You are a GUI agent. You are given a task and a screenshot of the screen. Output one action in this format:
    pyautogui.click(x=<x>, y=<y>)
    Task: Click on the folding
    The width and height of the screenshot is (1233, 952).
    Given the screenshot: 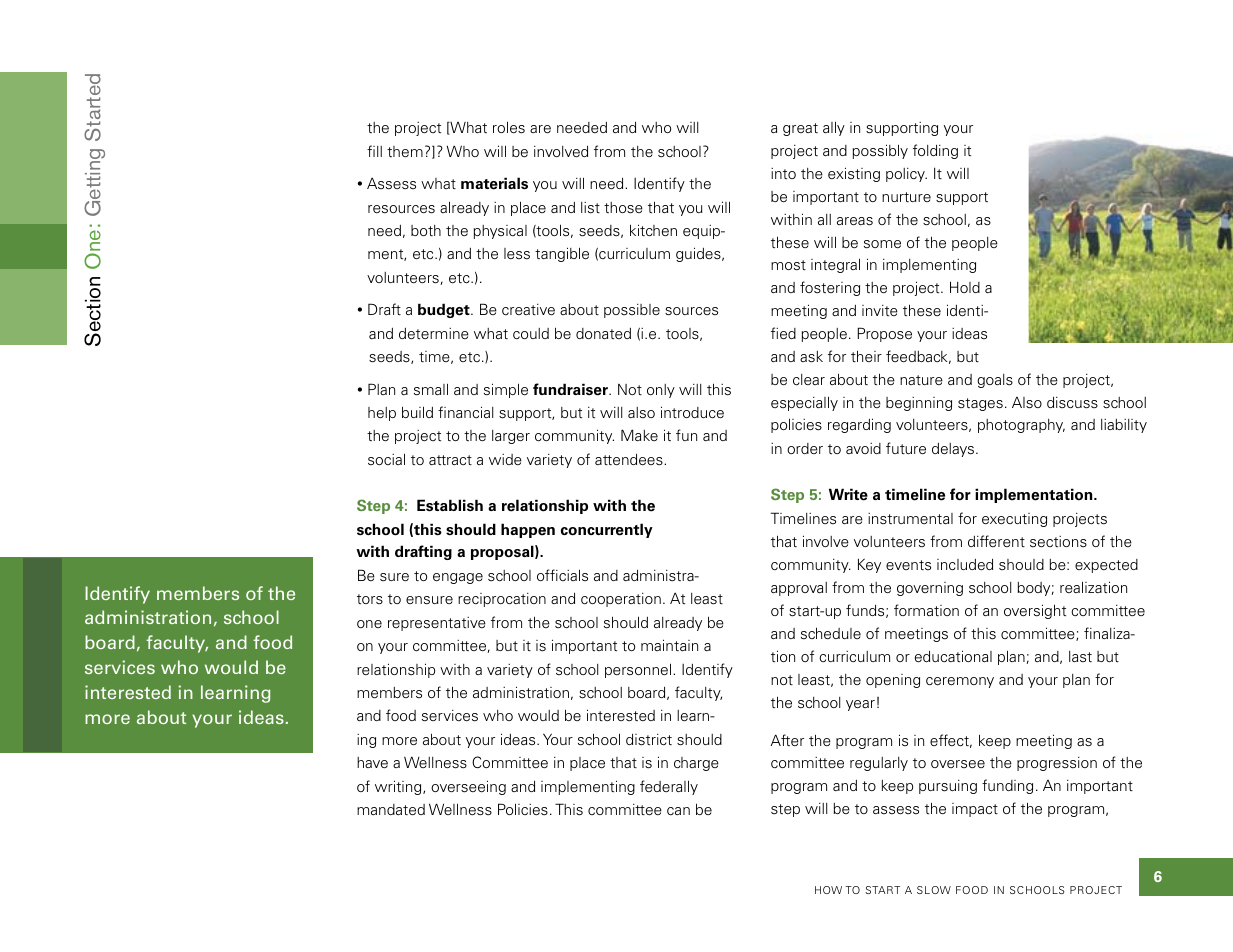 What is the action you would take?
    pyautogui.click(x=935, y=151)
